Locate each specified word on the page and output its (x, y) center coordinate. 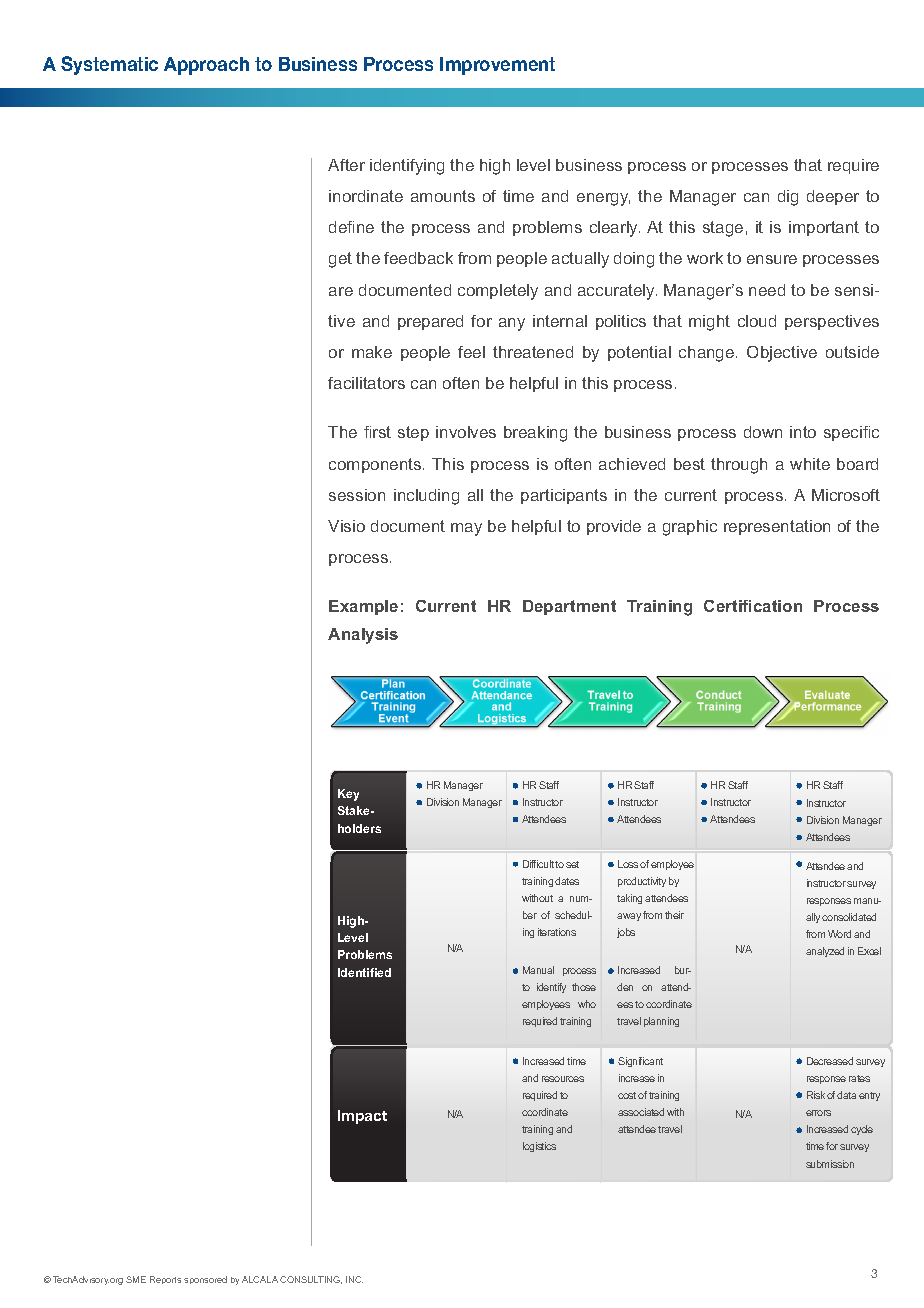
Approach (206, 66)
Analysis (363, 636)
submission (830, 1164)
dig (788, 198)
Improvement (497, 66)
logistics (539, 1147)
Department (569, 607)
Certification (753, 606)
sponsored (205, 1280)
